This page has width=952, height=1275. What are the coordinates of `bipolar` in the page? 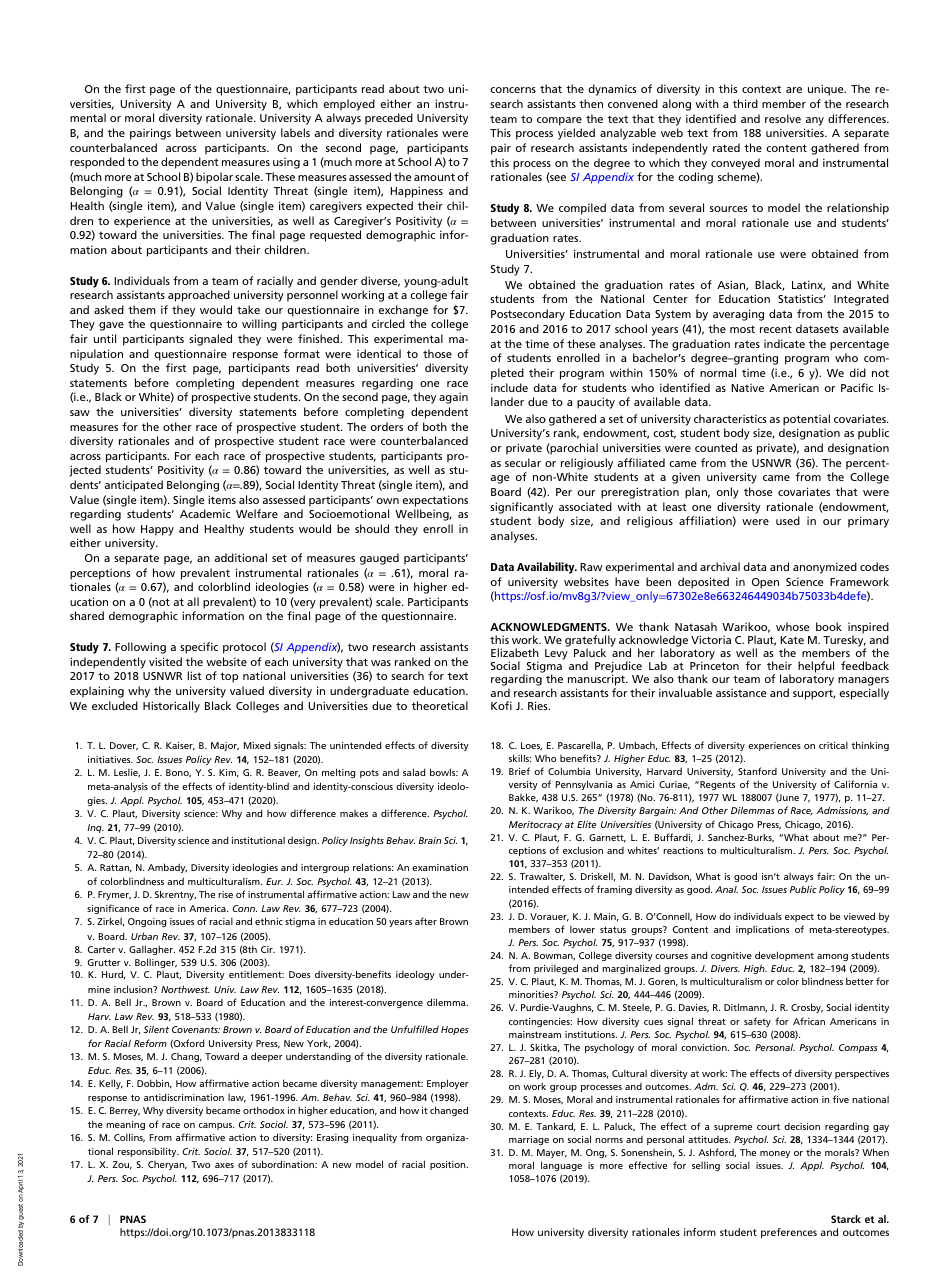 It's located at (214, 178).
